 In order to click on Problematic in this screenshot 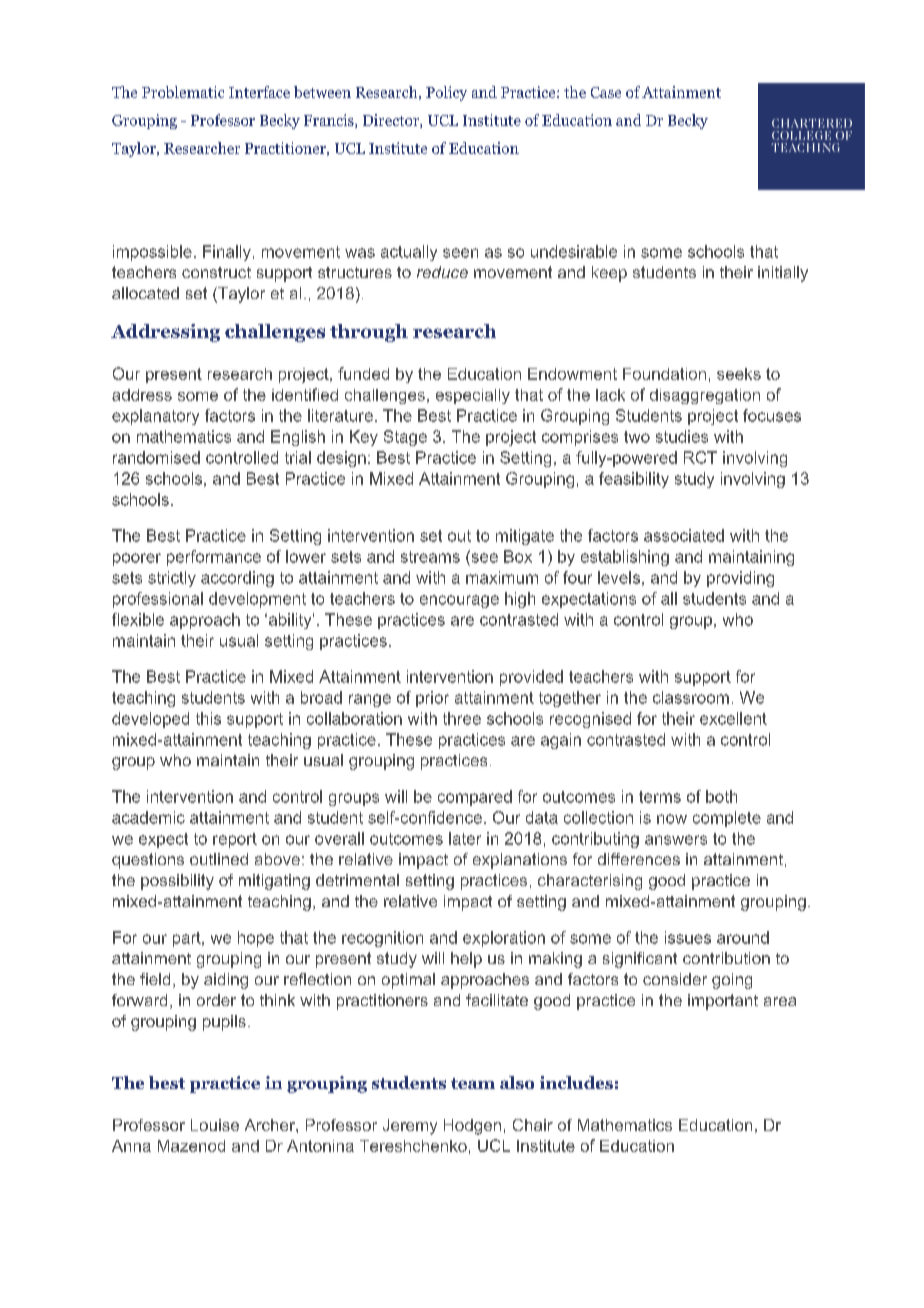, I will do `click(183, 92)`.
